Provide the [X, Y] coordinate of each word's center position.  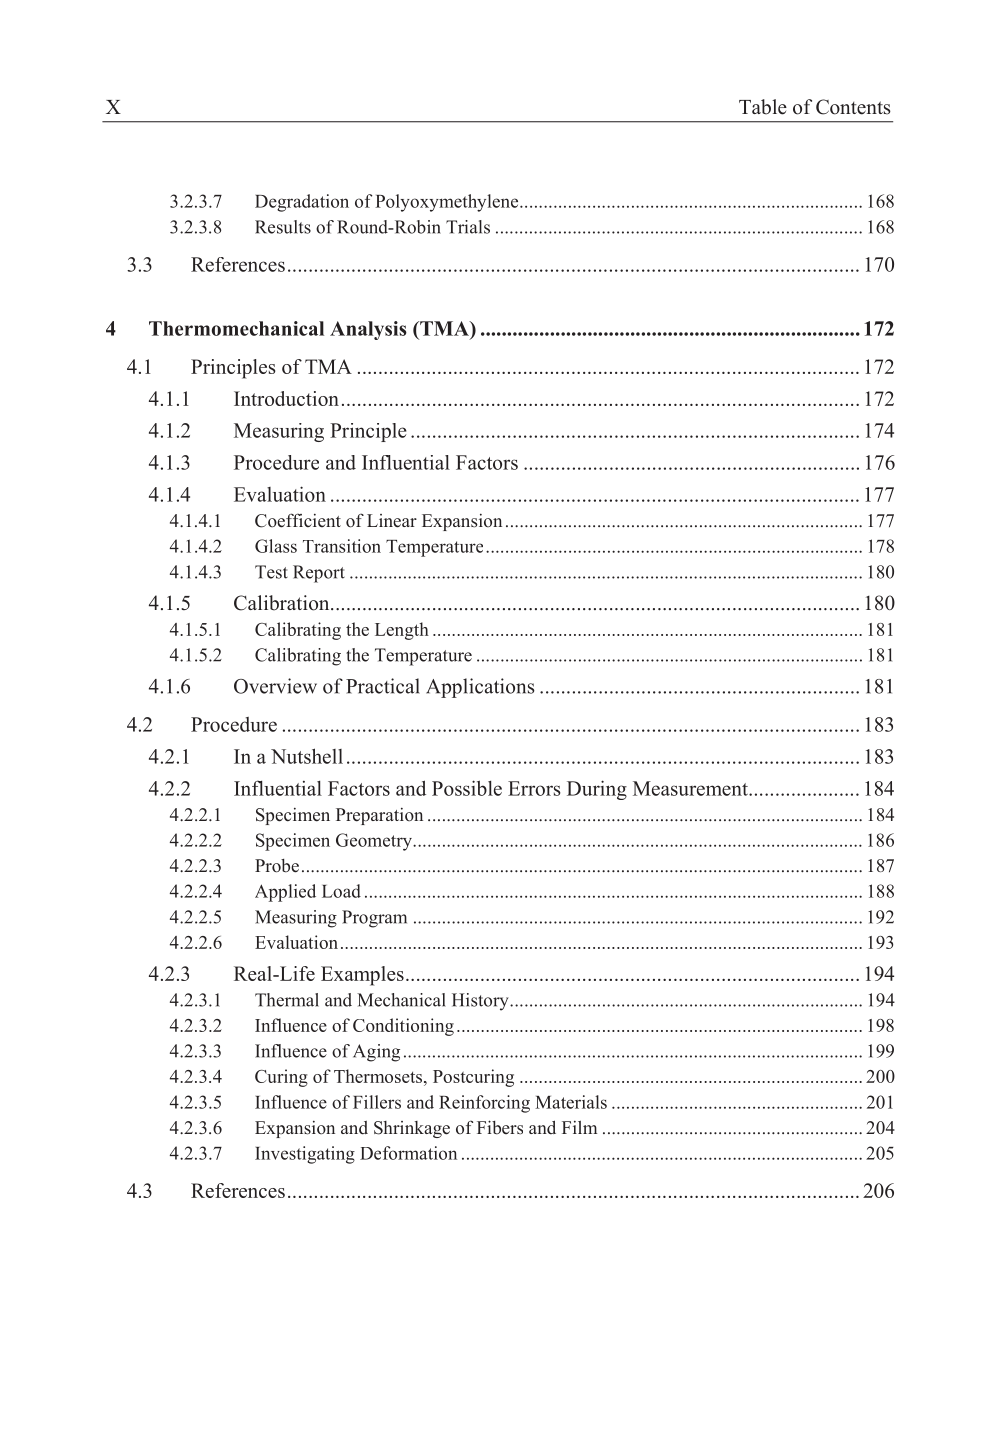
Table [763, 107]
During [597, 790]
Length [402, 631]
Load [341, 891]
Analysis [368, 330]
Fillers [377, 1102]
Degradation [302, 203]
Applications [480, 688]
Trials [468, 227]
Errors [534, 788]
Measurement [691, 788]
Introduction [286, 398]
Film [579, 1127]
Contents [853, 107]
